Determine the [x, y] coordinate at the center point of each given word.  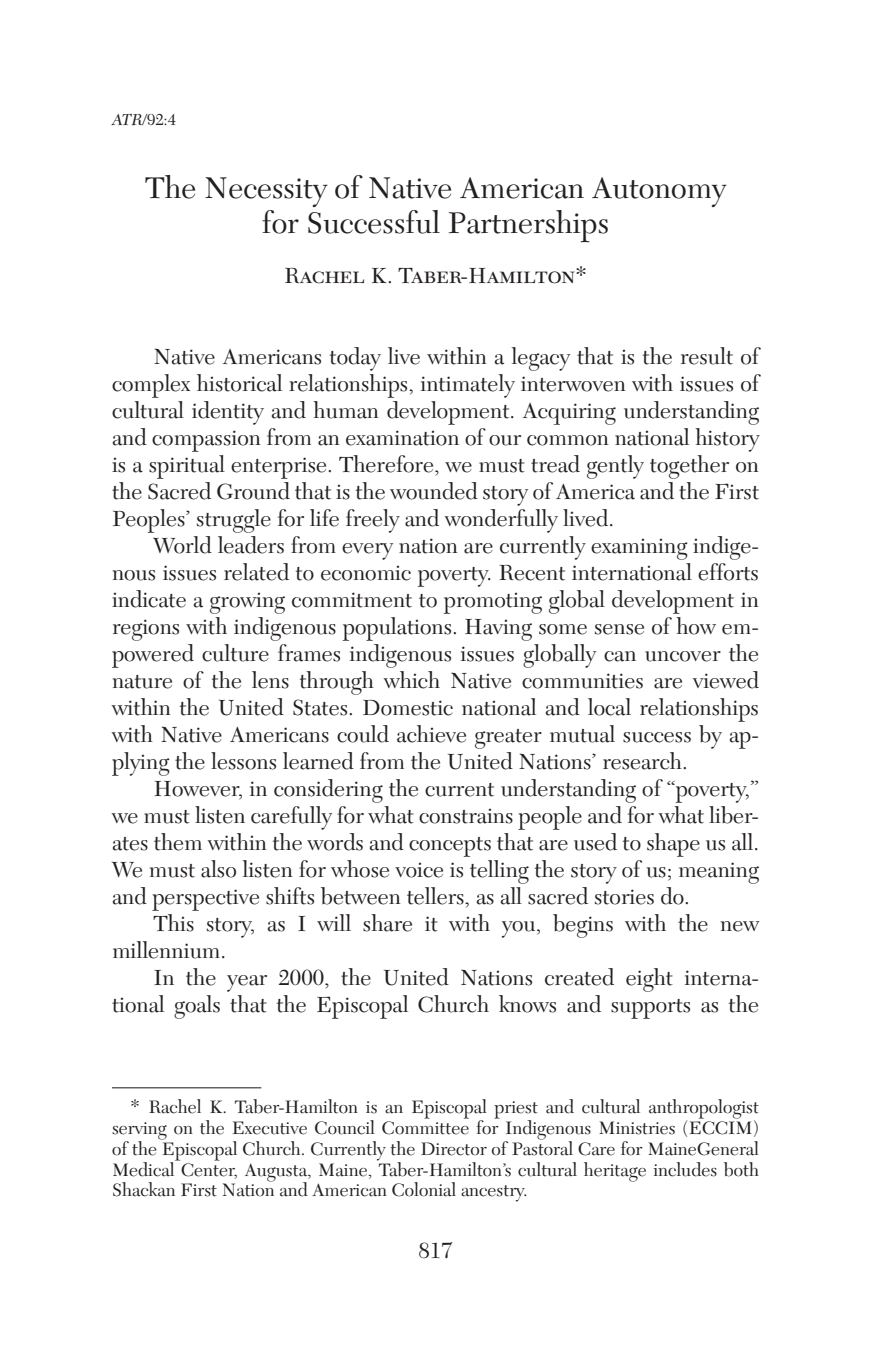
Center [208, 1169]
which [411, 680]
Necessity [266, 192]
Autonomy [659, 192]
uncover [683, 656]
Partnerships [528, 226]
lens [270, 680]
